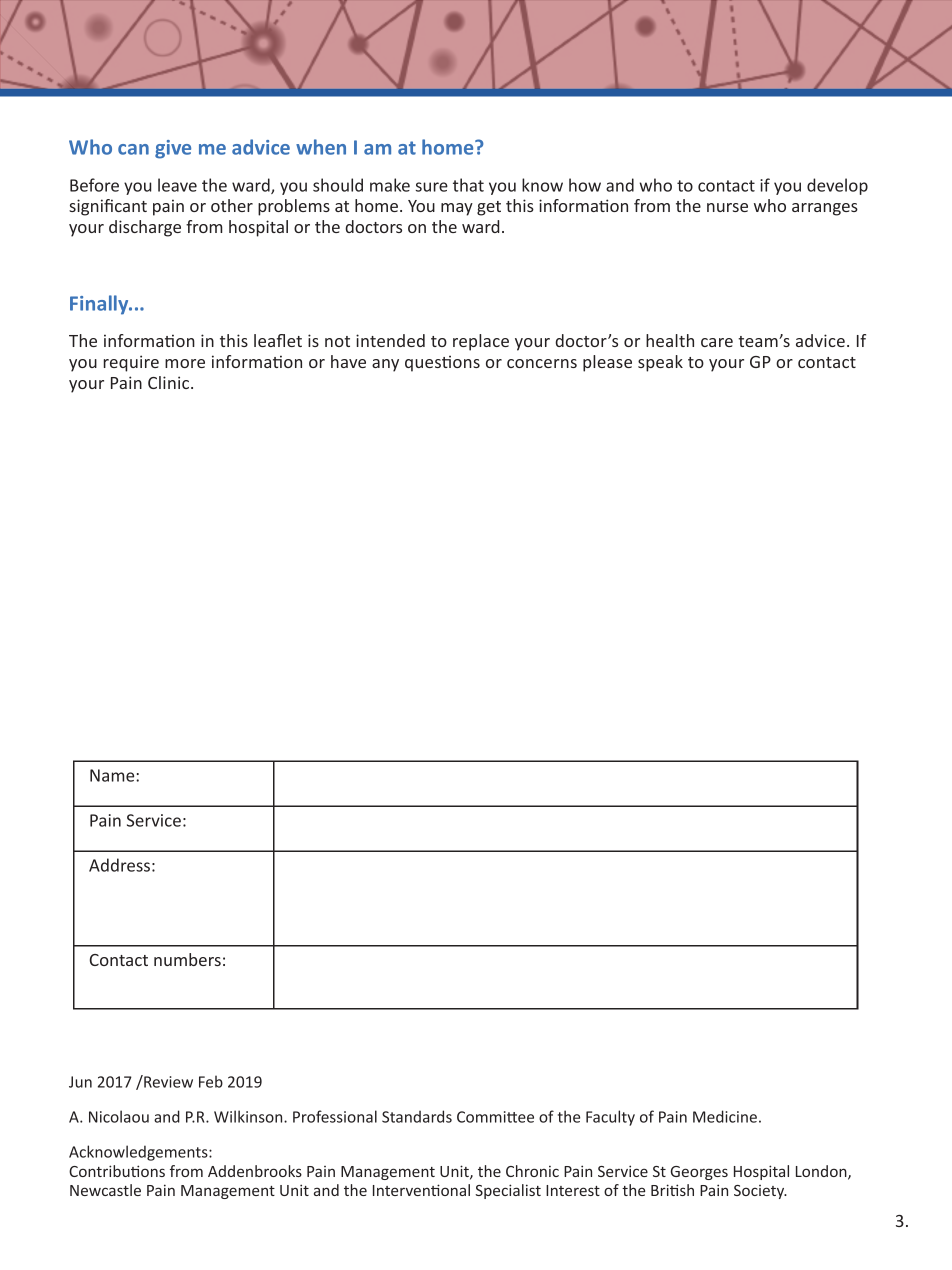 The height and width of the image is (1270, 952). What do you see at coordinates (113, 775) in the image?
I see `Name` at bounding box center [113, 775].
